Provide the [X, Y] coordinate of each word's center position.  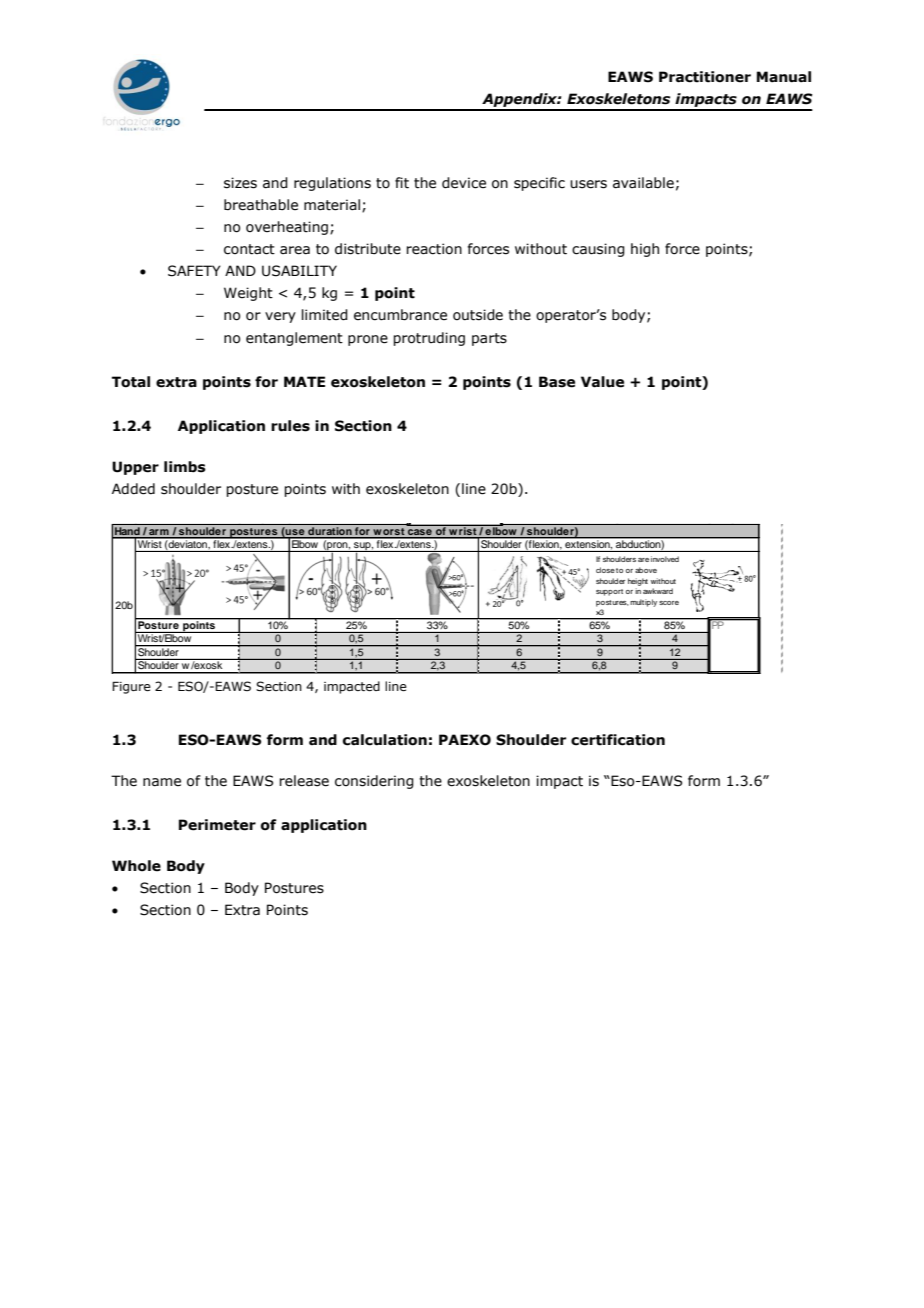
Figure [131, 687]
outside [478, 315]
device [464, 183]
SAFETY [194, 271]
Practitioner [705, 77]
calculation [385, 740]
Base [557, 382]
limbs [185, 467]
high [645, 250]
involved [665, 559]
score [669, 603]
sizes [240, 183]
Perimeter [217, 825]
